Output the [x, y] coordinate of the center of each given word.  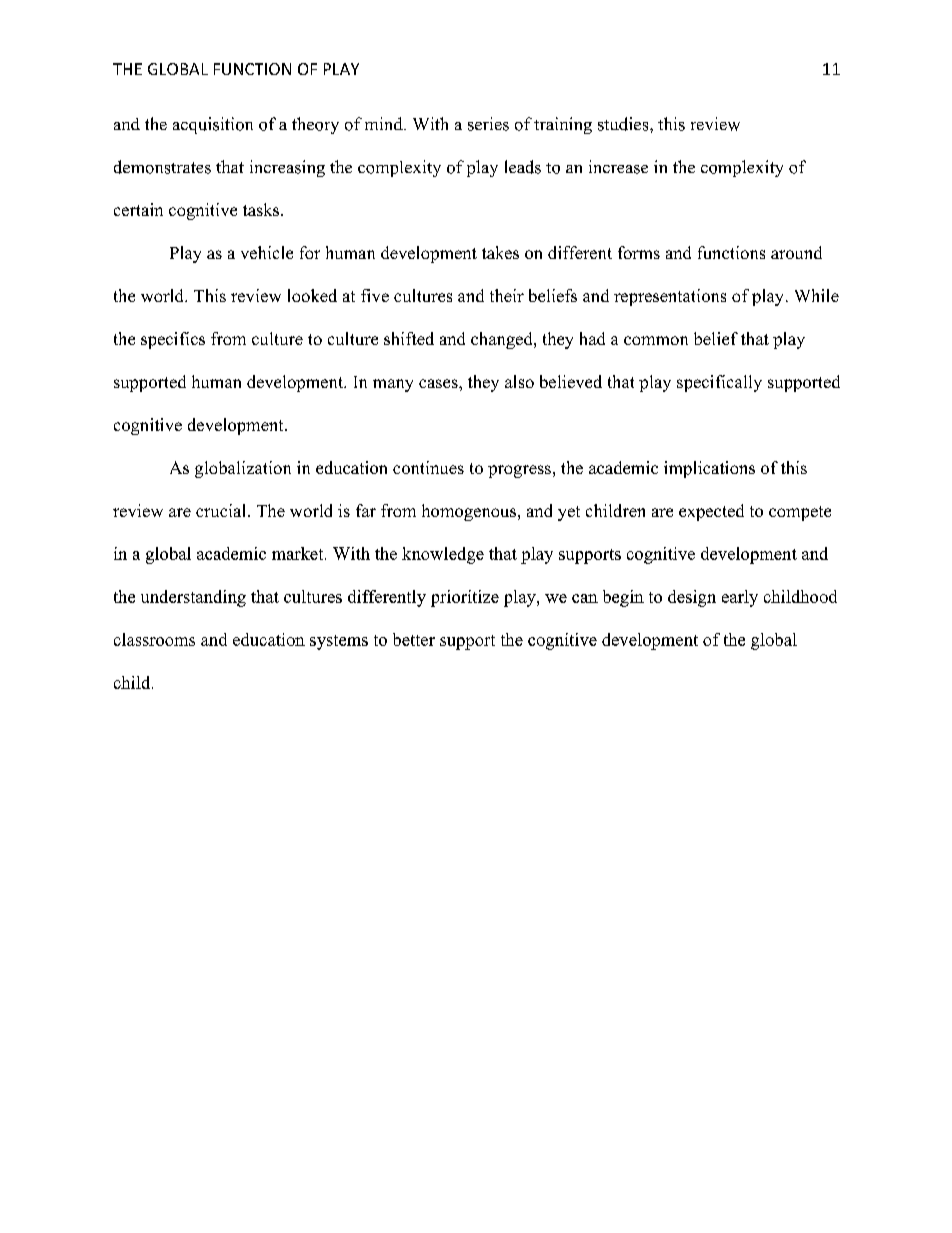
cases [439, 383]
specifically [719, 383]
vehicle [267, 252]
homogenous [469, 512]
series [488, 124]
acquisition [213, 125]
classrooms [154, 639]
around [796, 252]
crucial [222, 510]
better [414, 639]
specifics [173, 340]
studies [624, 124]
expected [711, 512]
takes [500, 252]
